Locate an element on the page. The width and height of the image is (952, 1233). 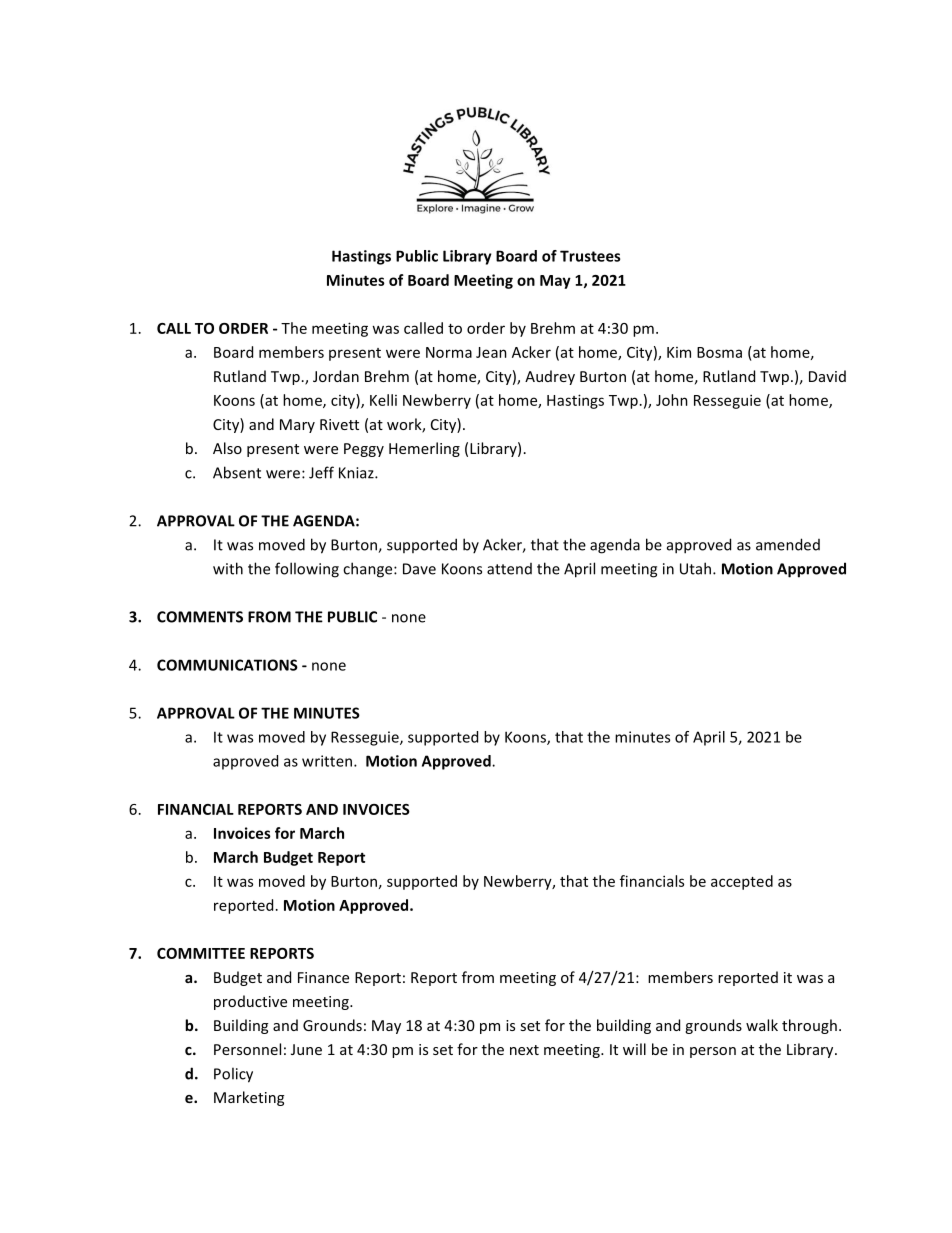
Kim is located at coordinates (679, 352).
